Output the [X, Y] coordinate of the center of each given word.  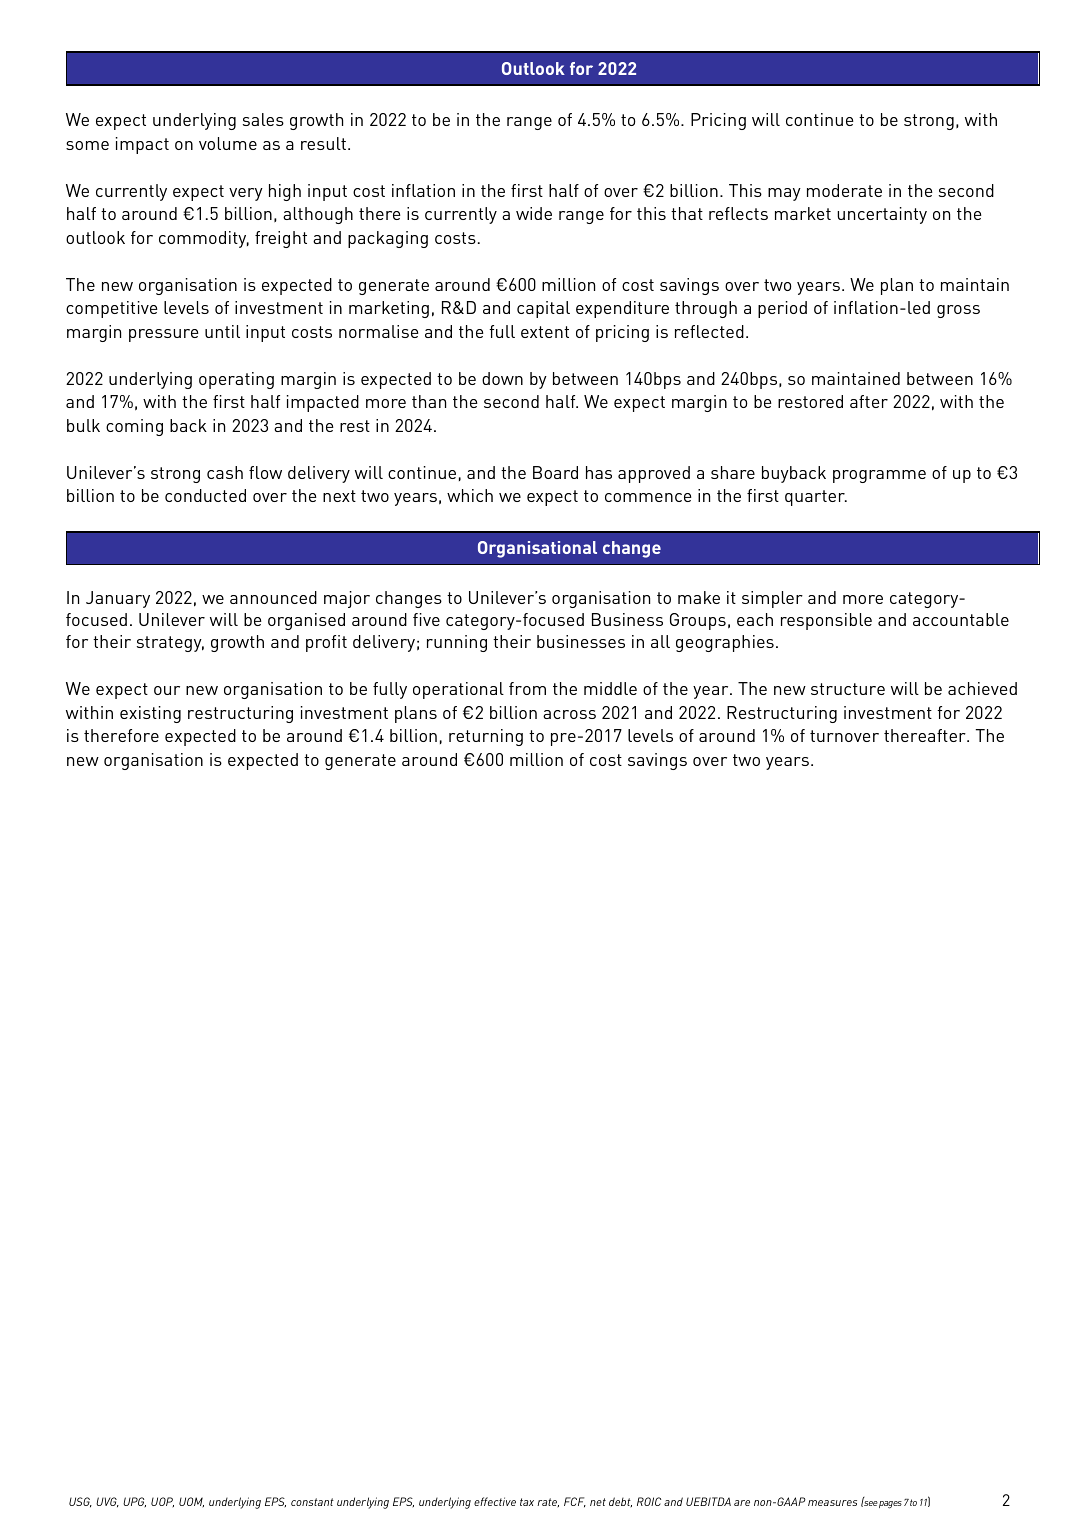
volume [228, 143]
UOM [191, 1502]
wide [534, 213]
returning [486, 737]
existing [150, 714]
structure [848, 689]
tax [527, 1502]
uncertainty [882, 215]
